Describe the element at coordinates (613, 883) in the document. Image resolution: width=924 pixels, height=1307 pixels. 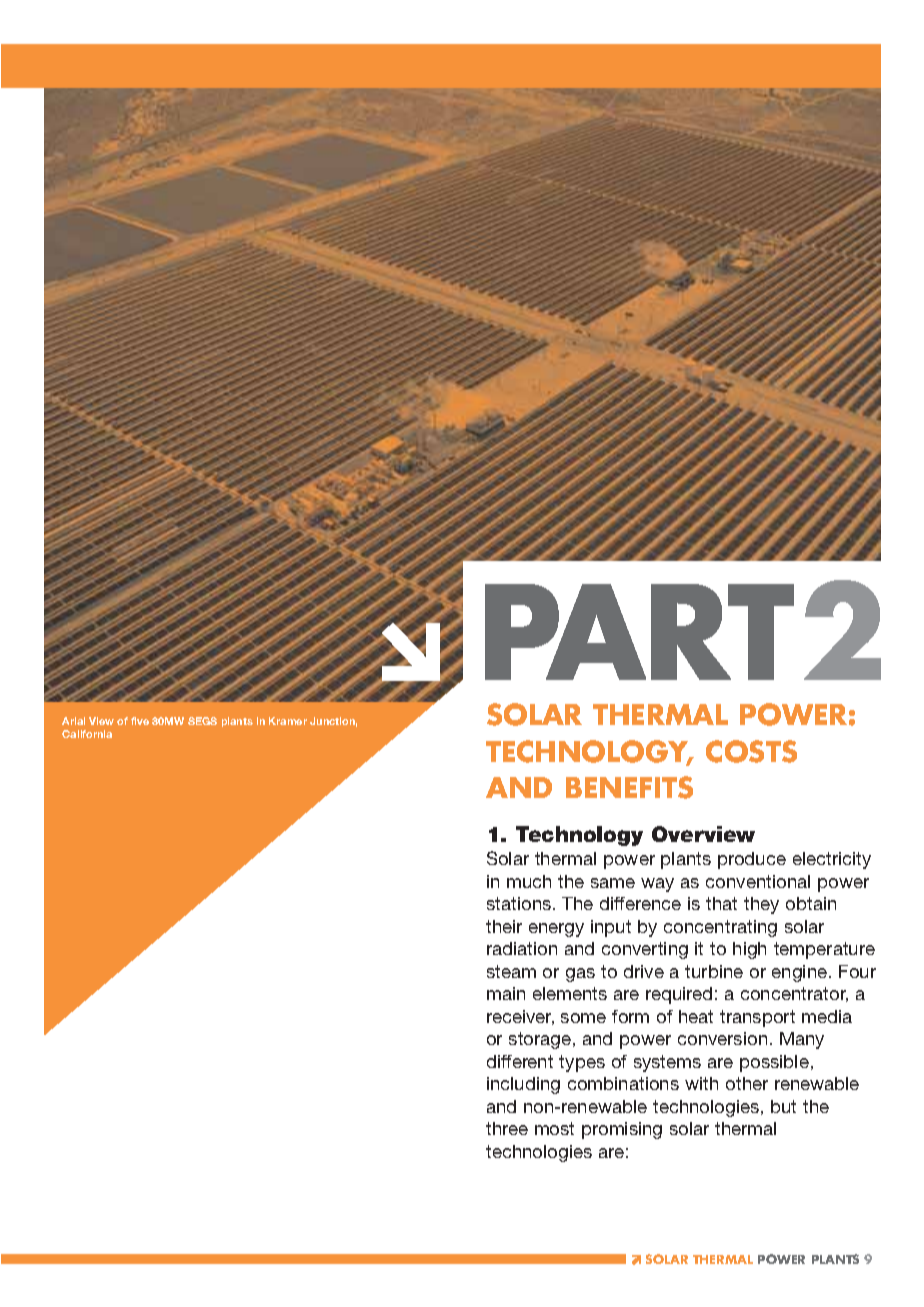
I see `same` at that location.
